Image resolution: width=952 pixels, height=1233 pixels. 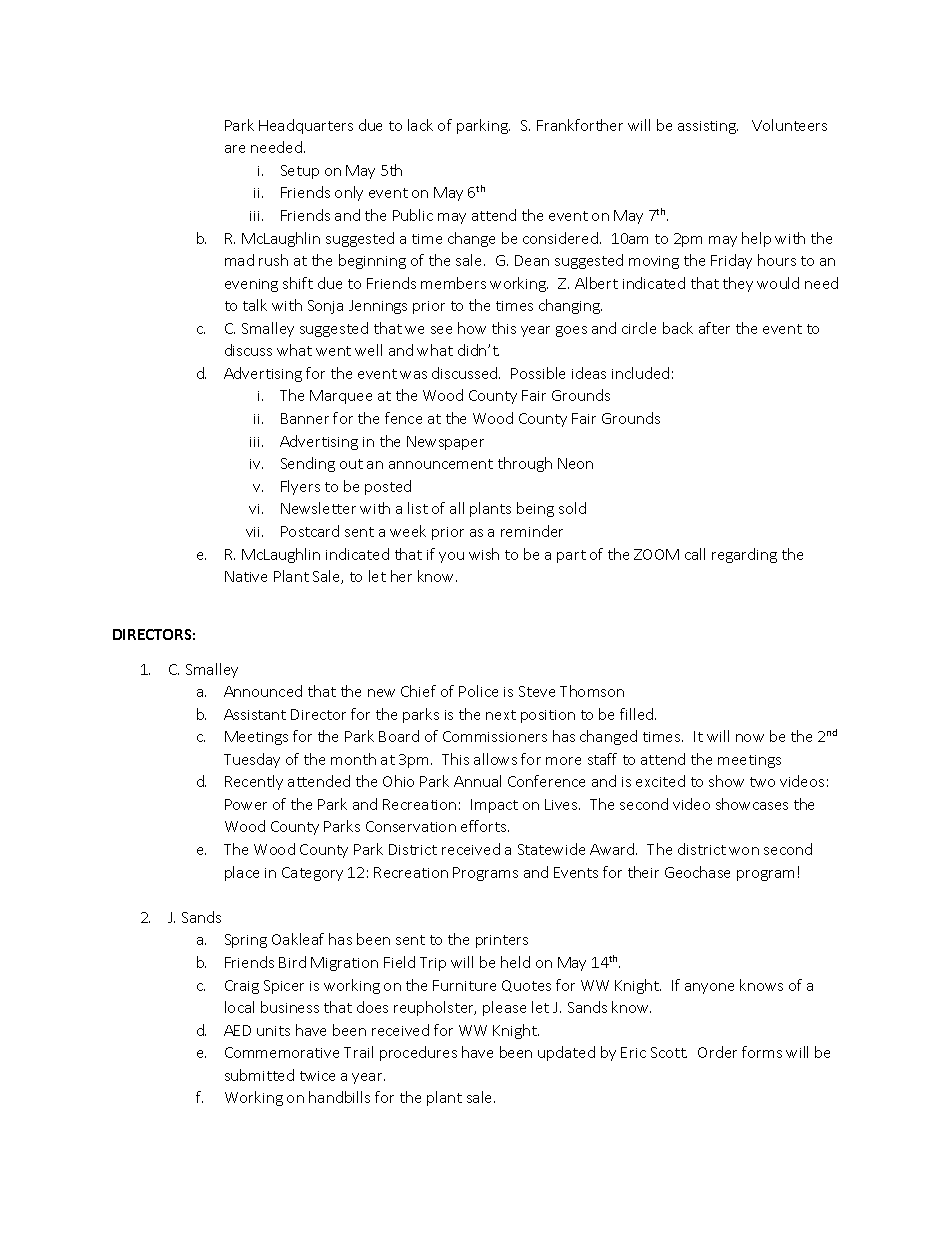 I want to click on Tuesday, so click(x=252, y=760).
